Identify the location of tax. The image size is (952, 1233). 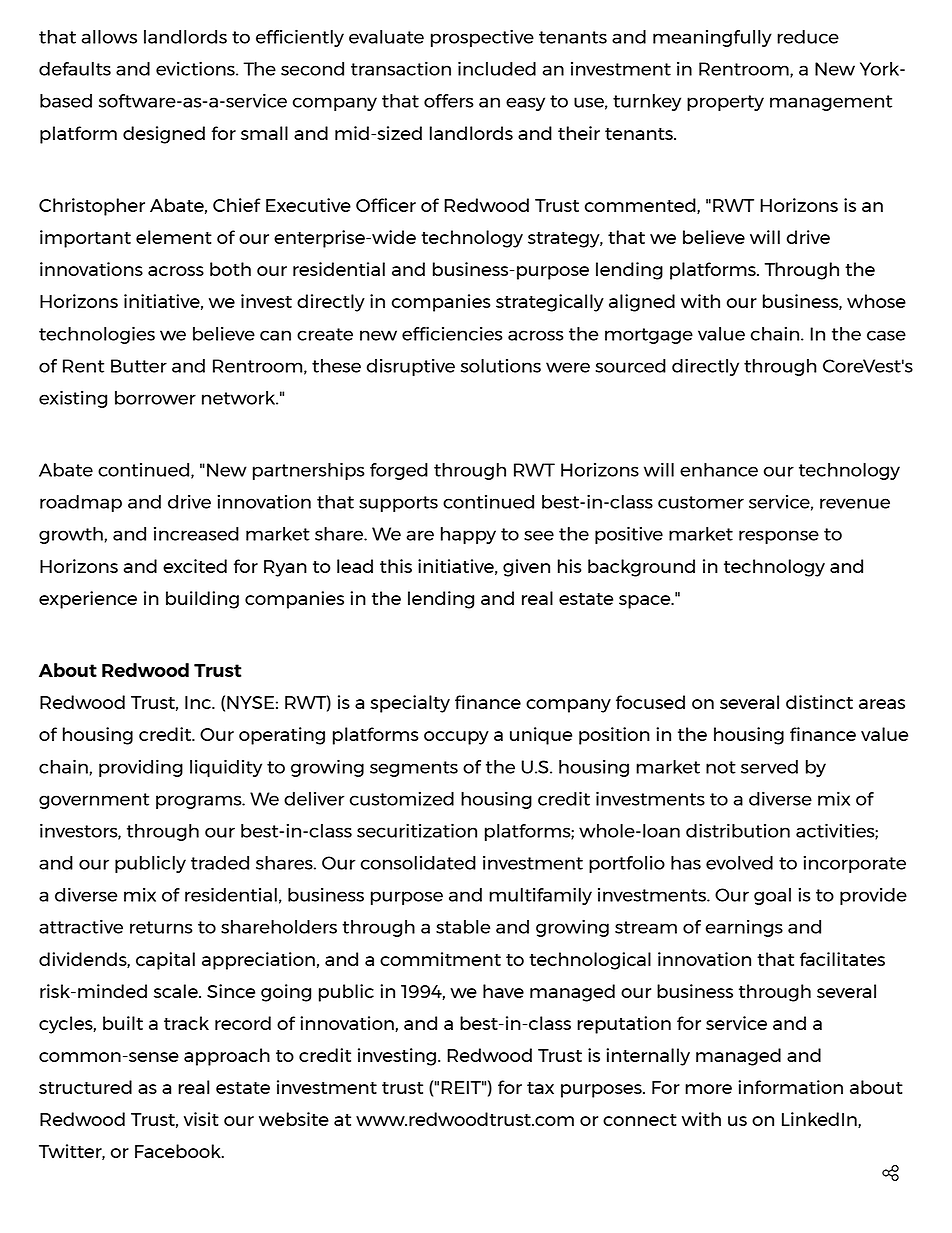
(540, 1088).
